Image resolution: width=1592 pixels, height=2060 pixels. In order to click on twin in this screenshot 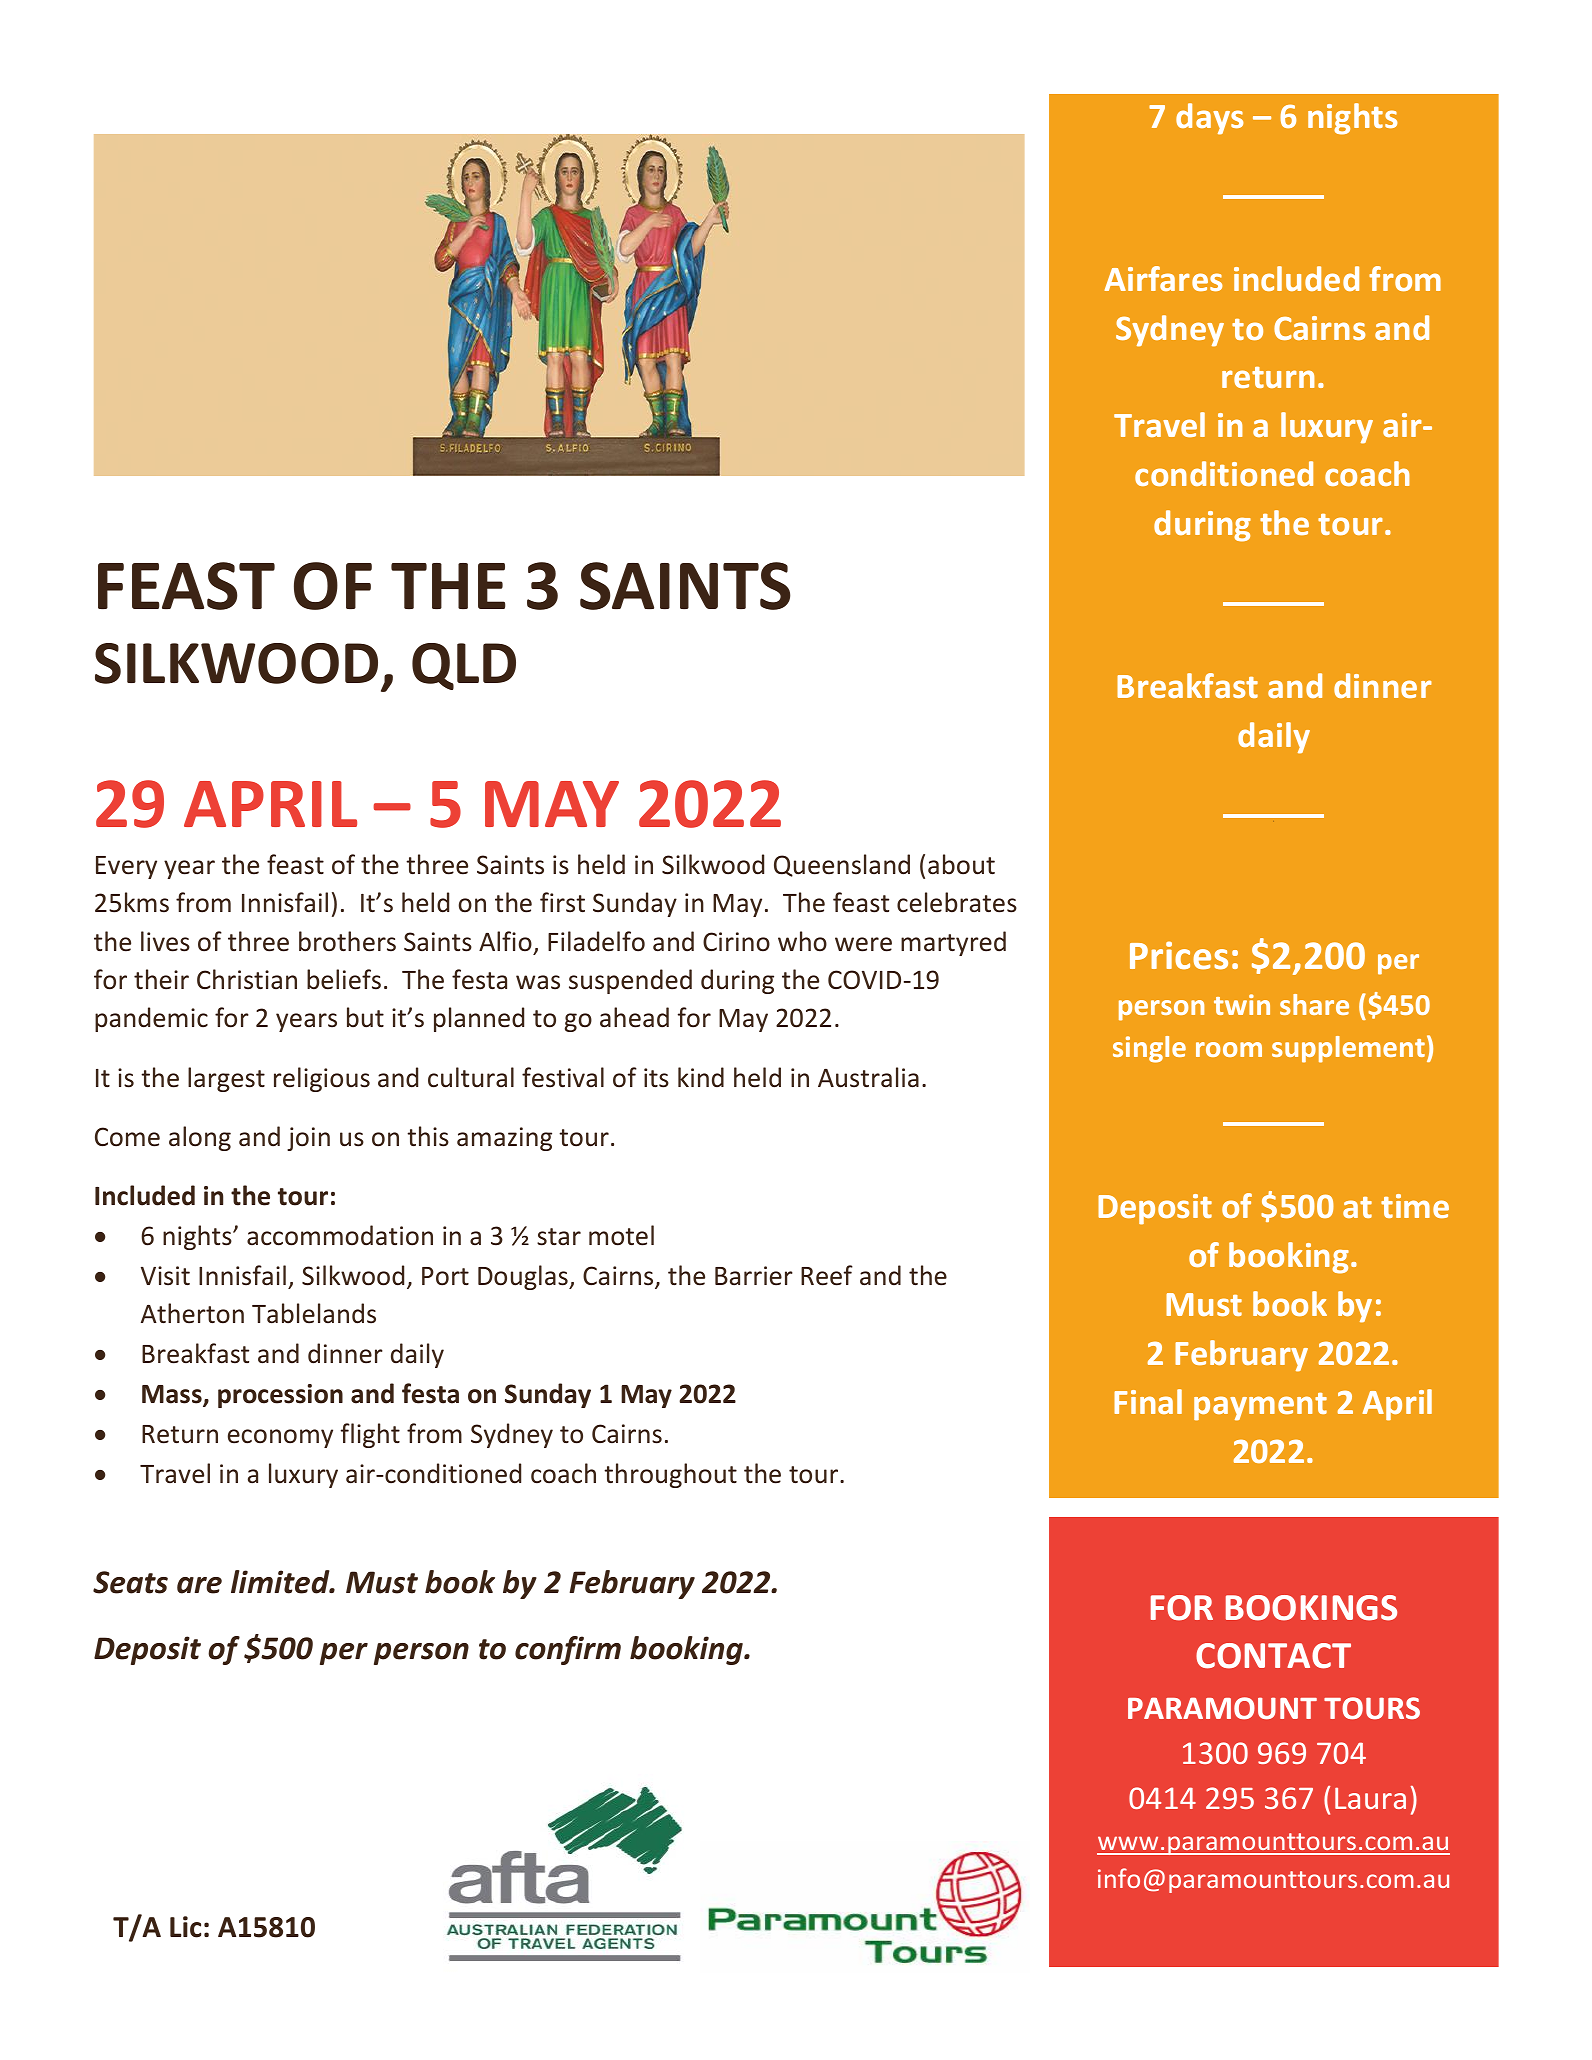, I will do `click(1242, 1004)`.
